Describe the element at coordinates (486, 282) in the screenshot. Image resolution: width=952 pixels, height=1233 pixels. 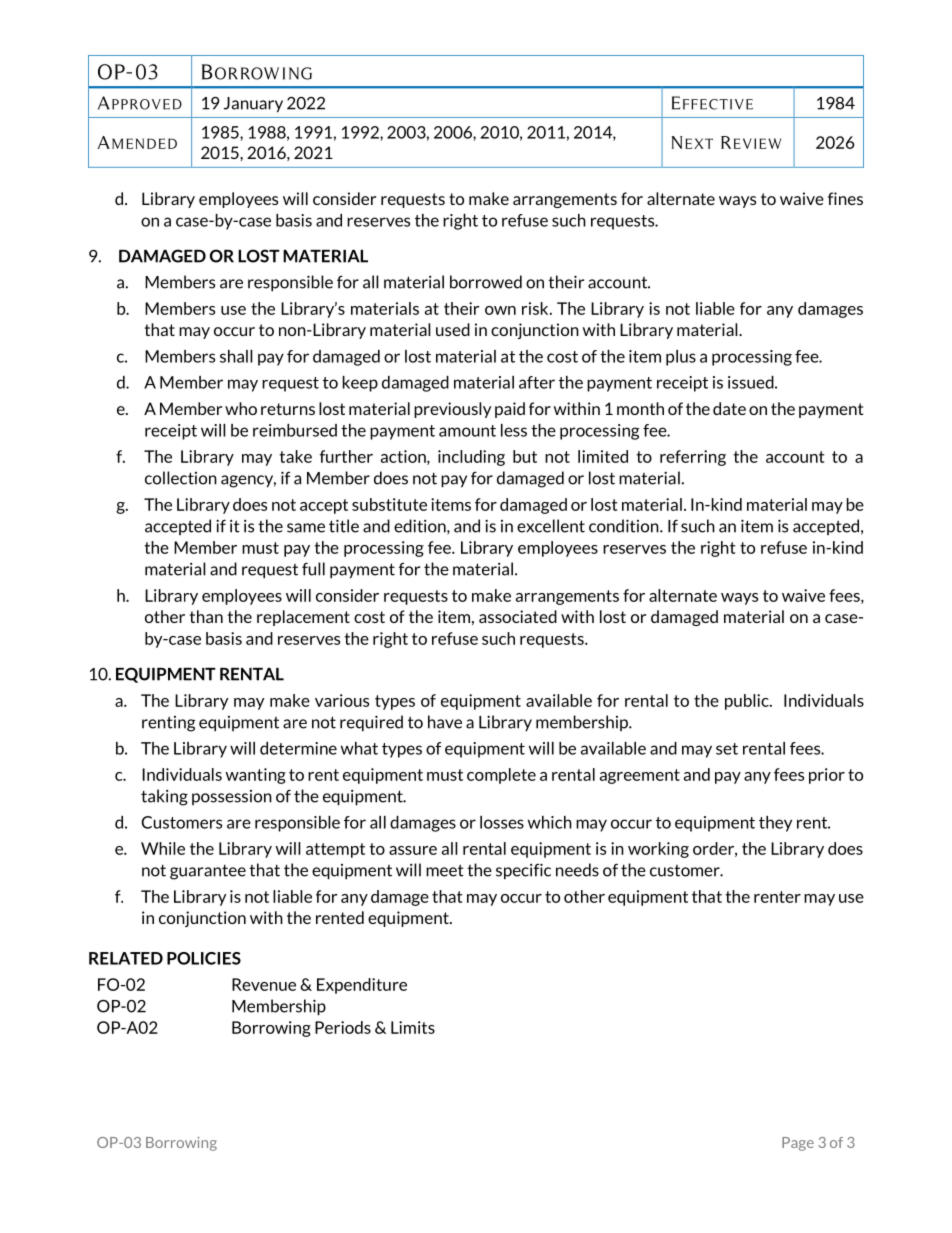
I see `borrowed` at that location.
